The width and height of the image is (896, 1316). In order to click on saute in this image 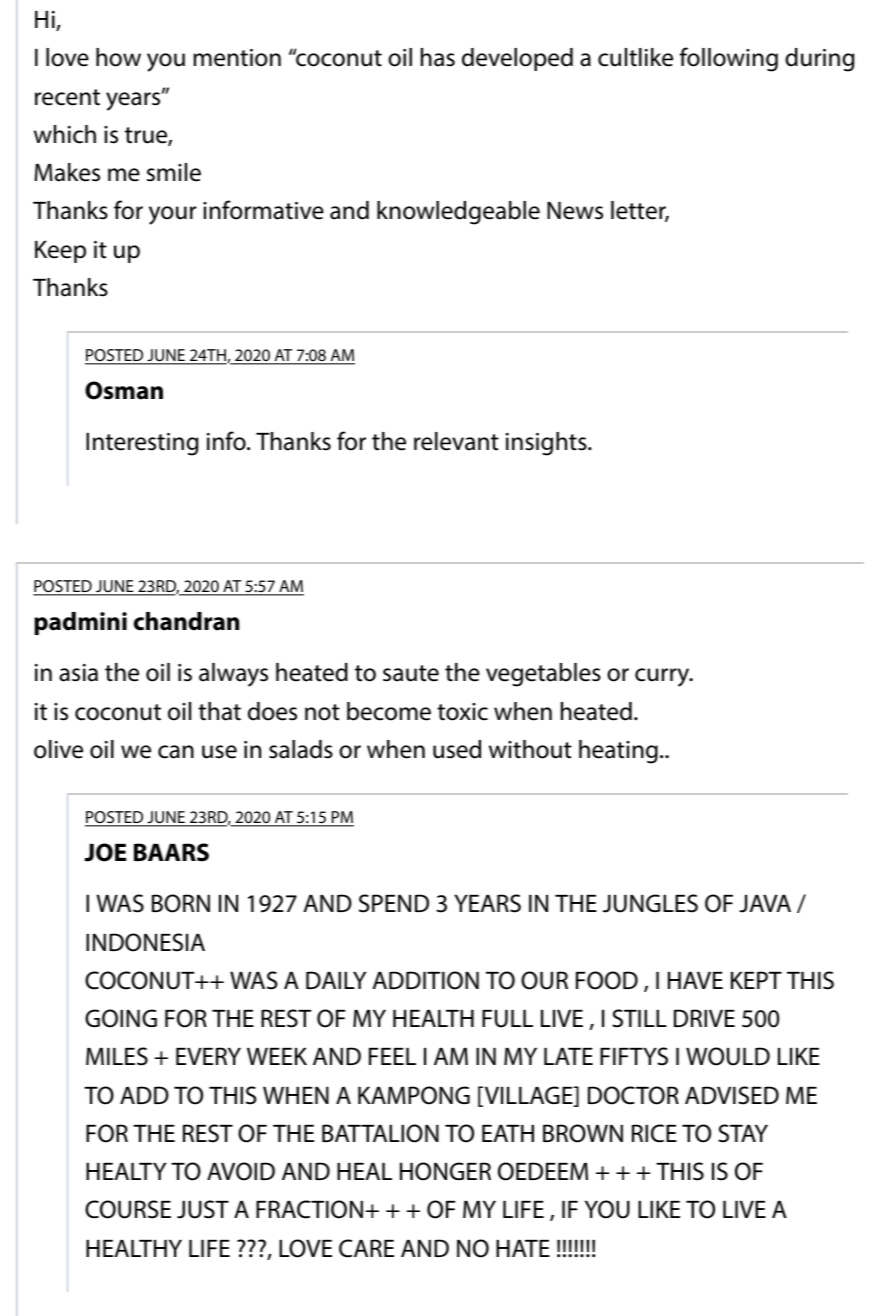, I will do `click(411, 673)`.
